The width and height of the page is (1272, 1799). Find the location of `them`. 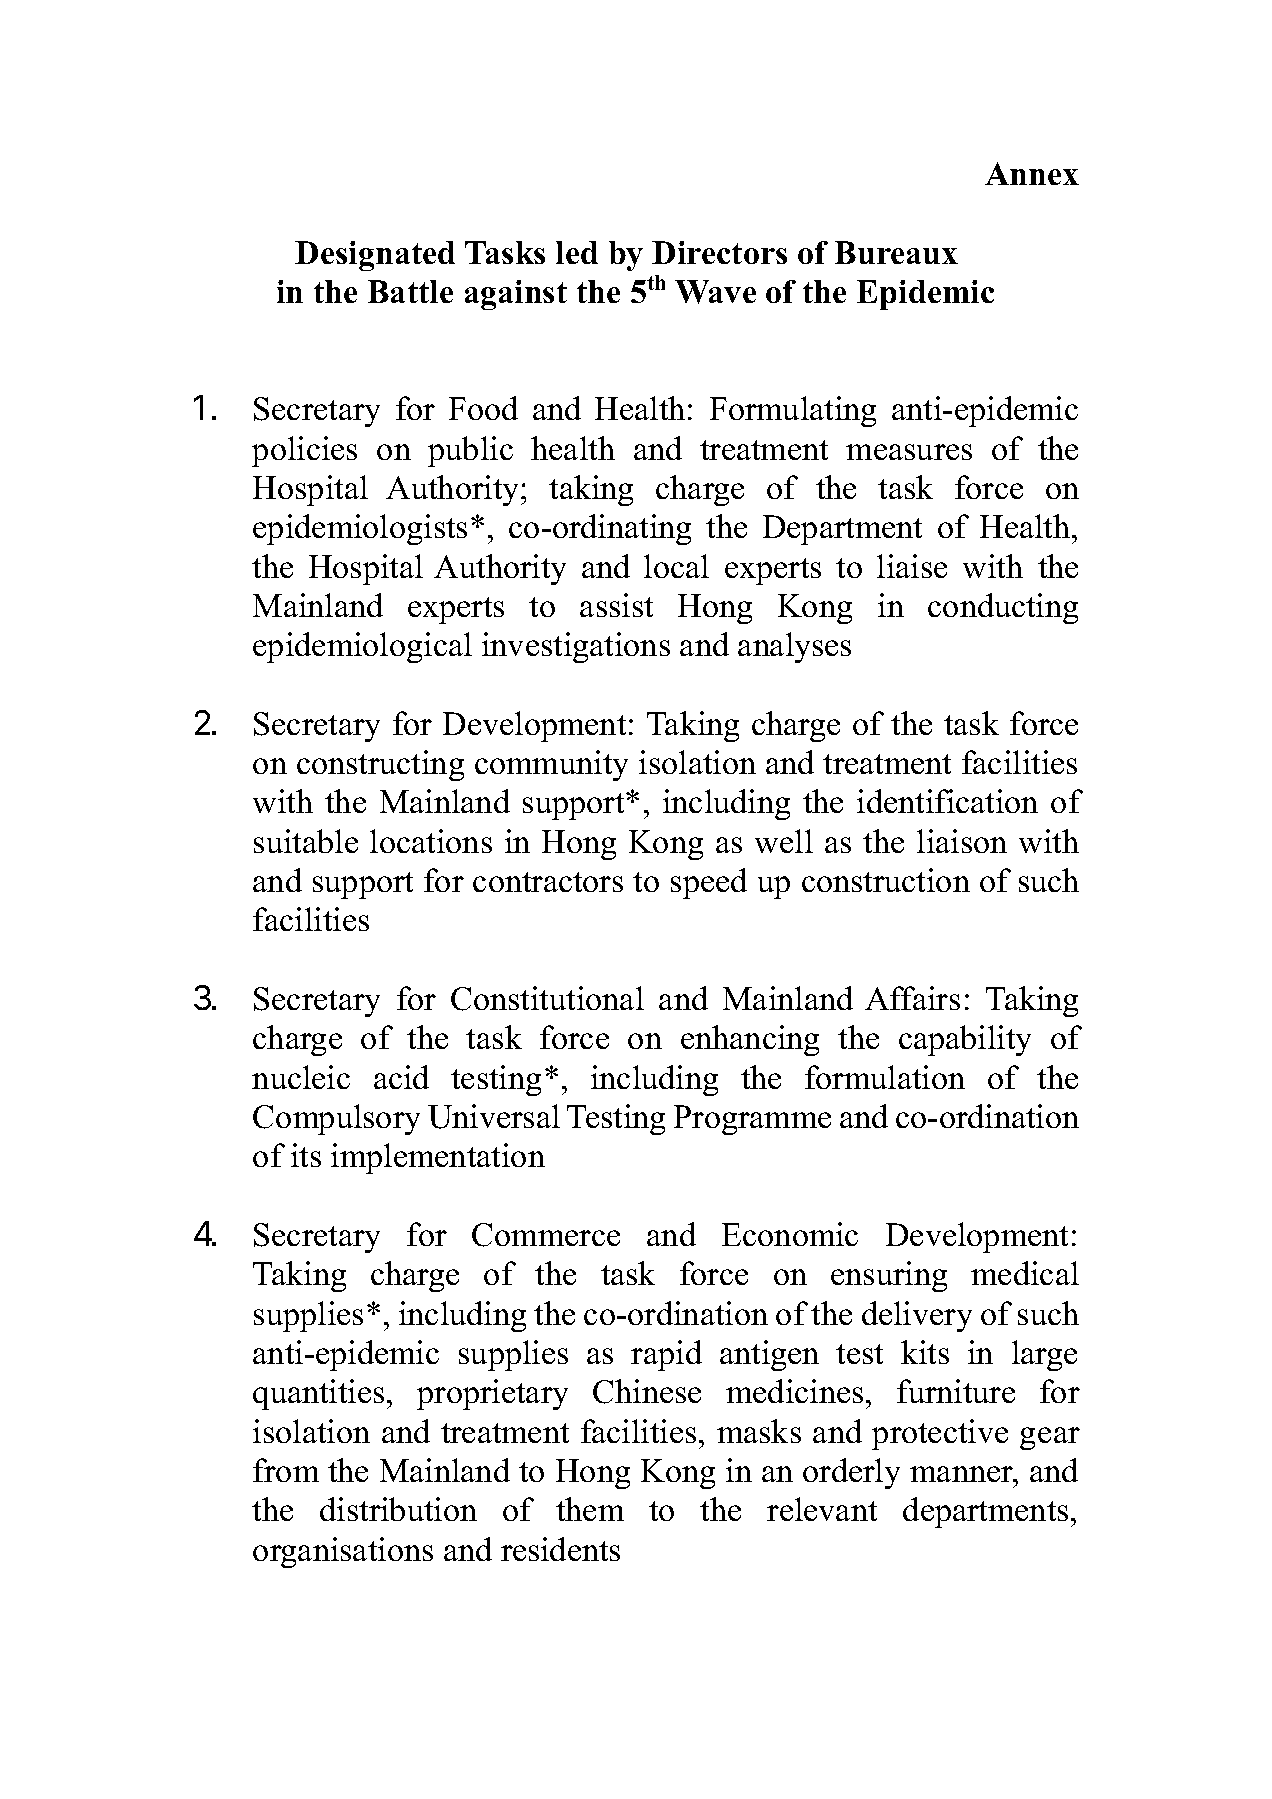

them is located at coordinates (590, 1509).
